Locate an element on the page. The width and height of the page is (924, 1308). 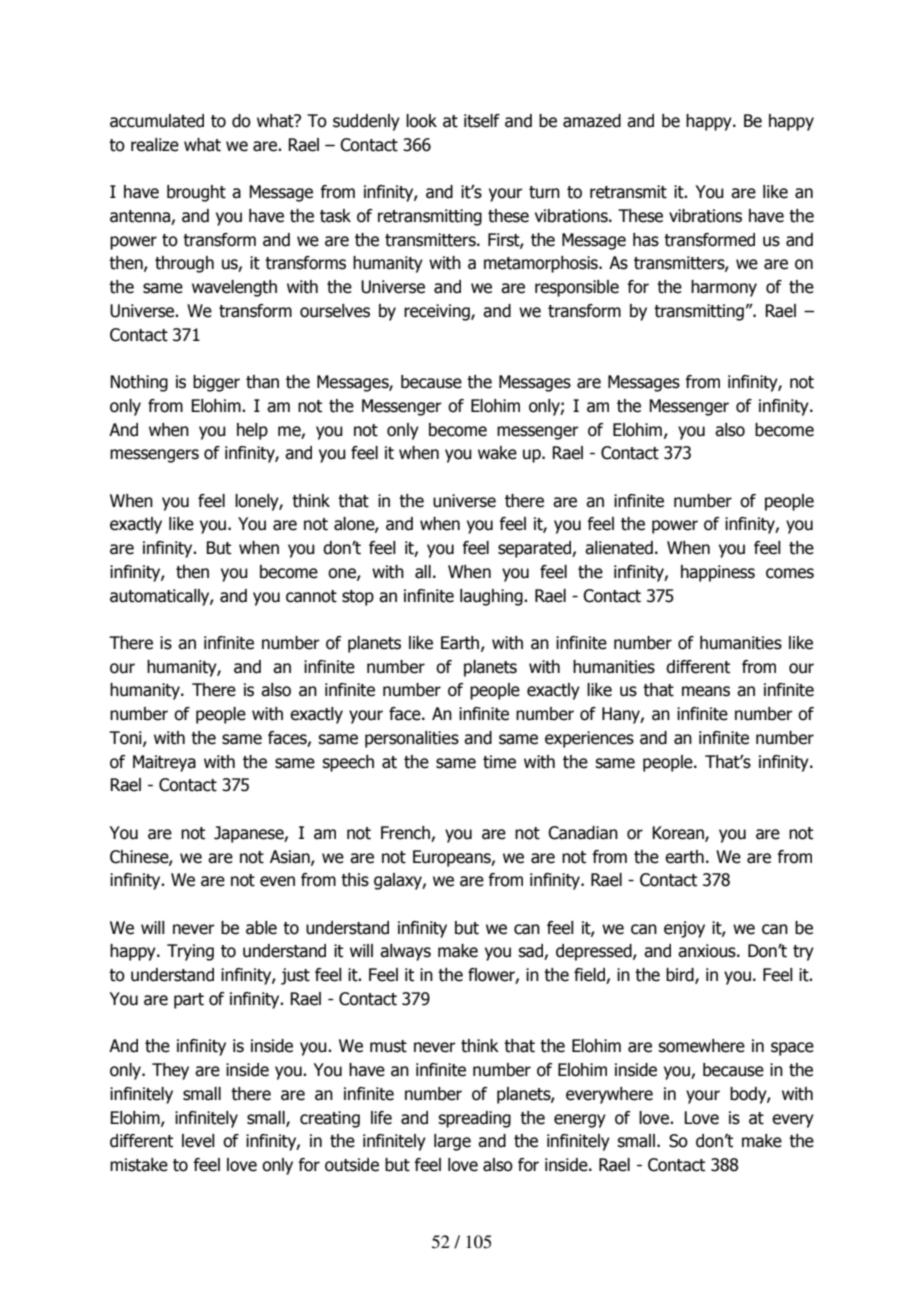
amazed is located at coordinates (592, 121).
